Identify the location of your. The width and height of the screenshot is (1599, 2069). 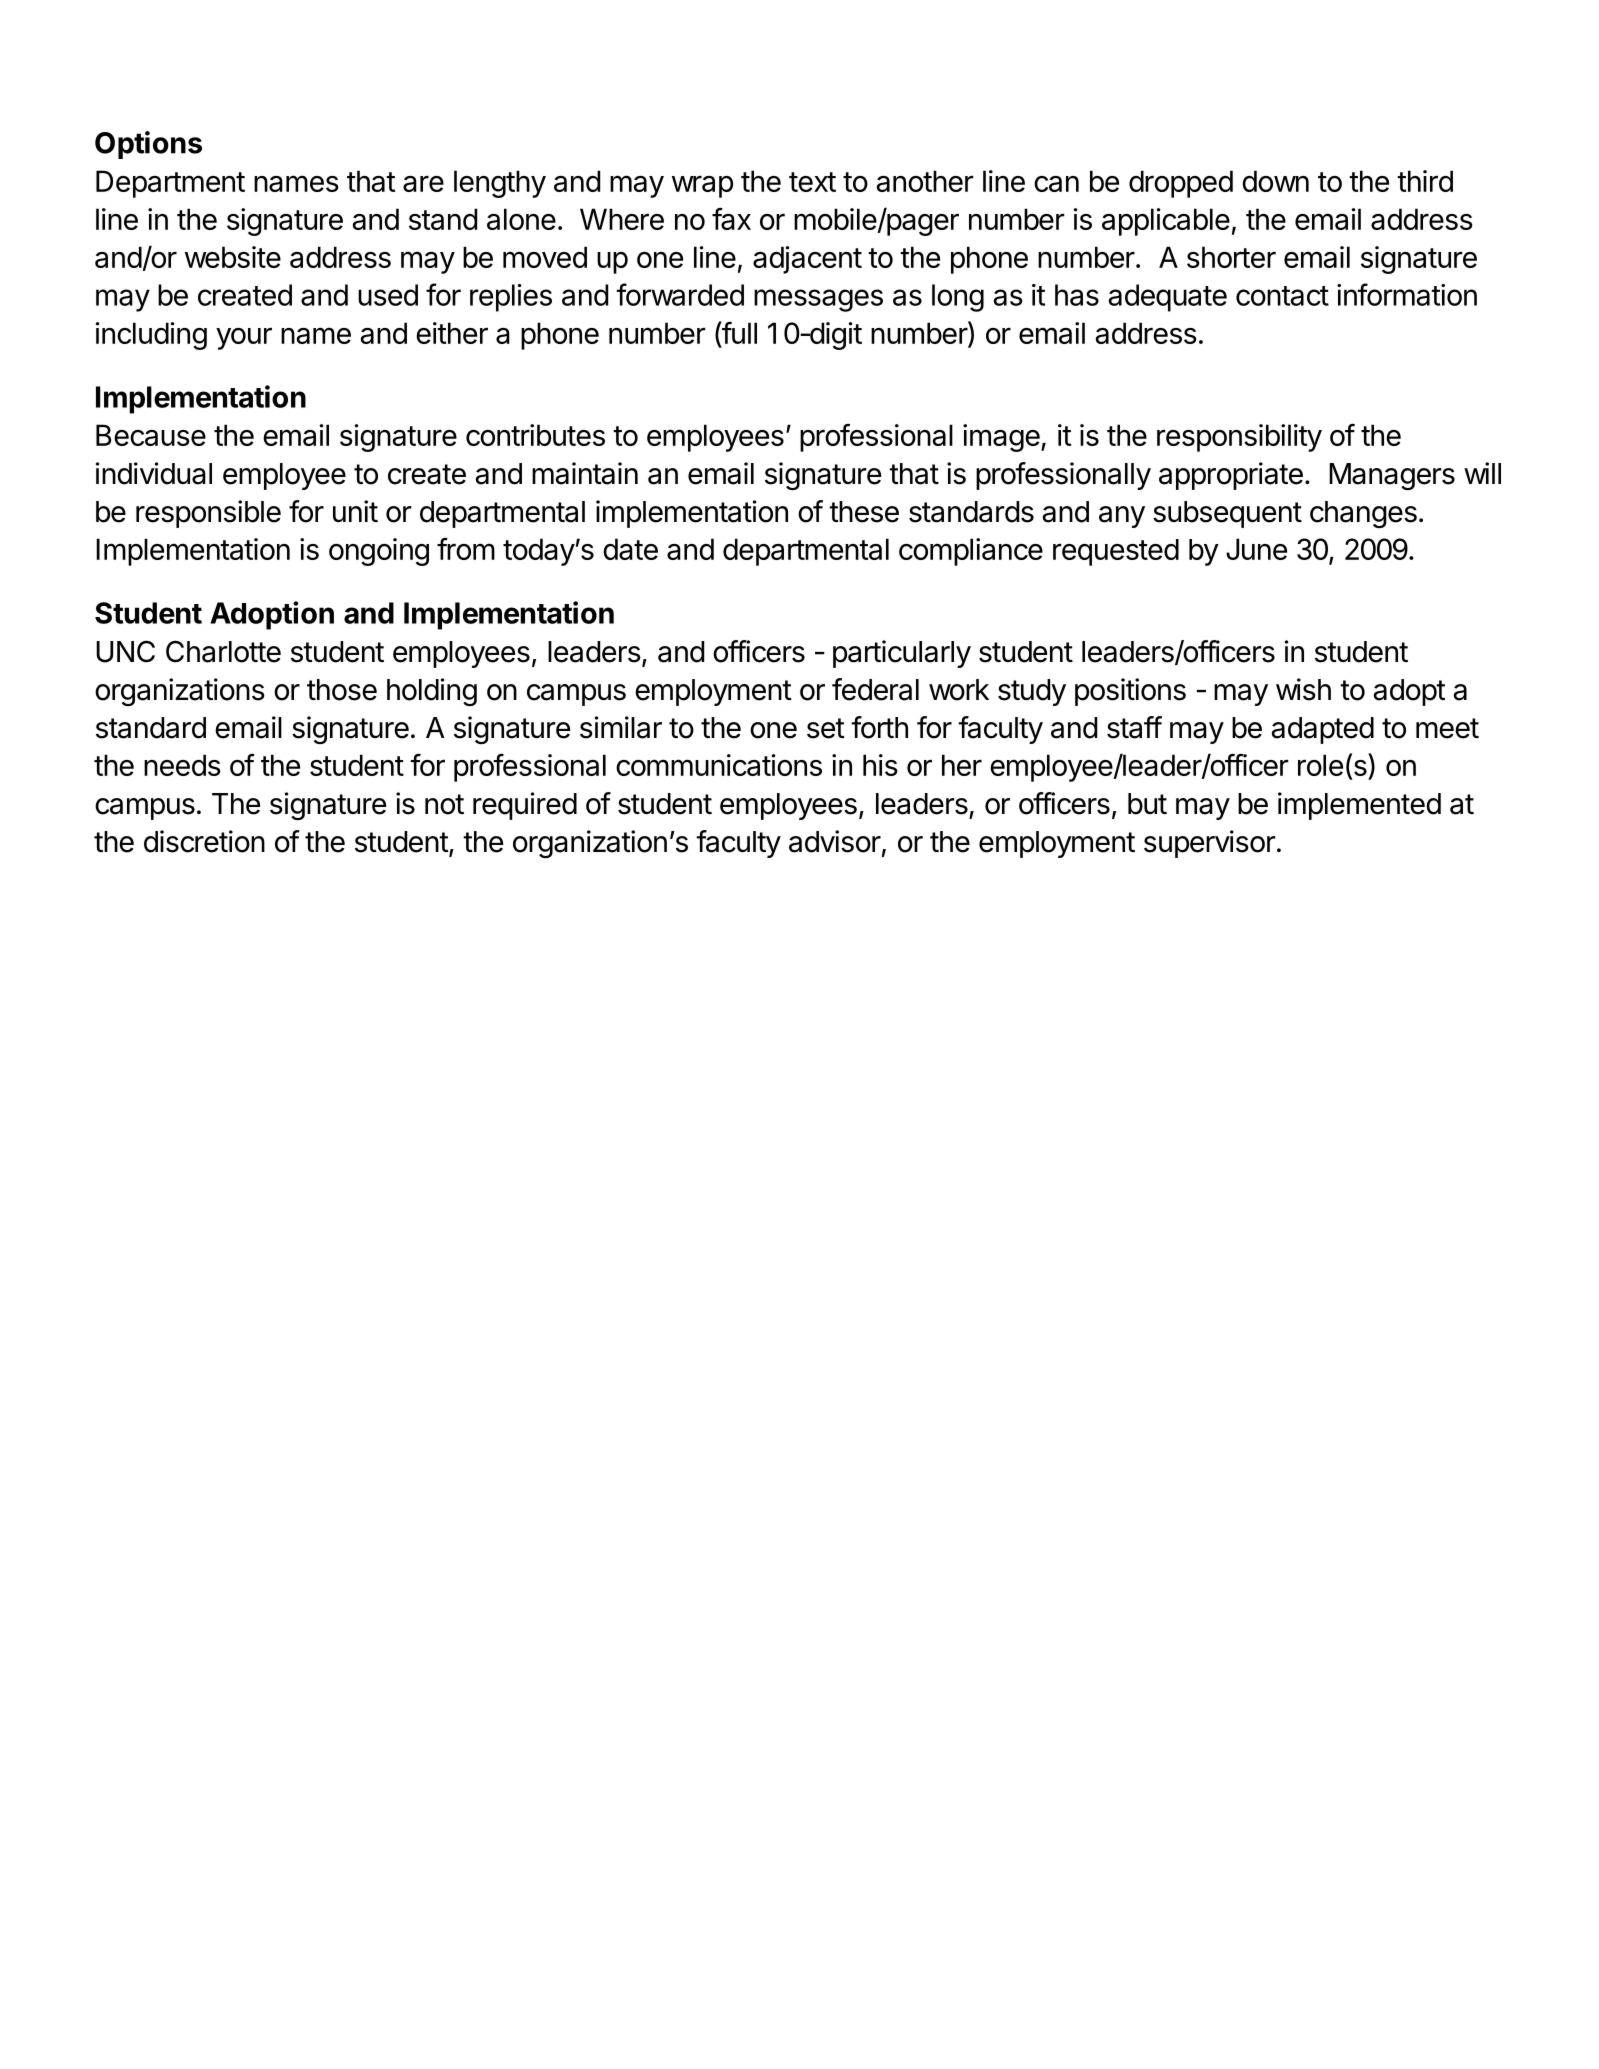
(244, 339).
